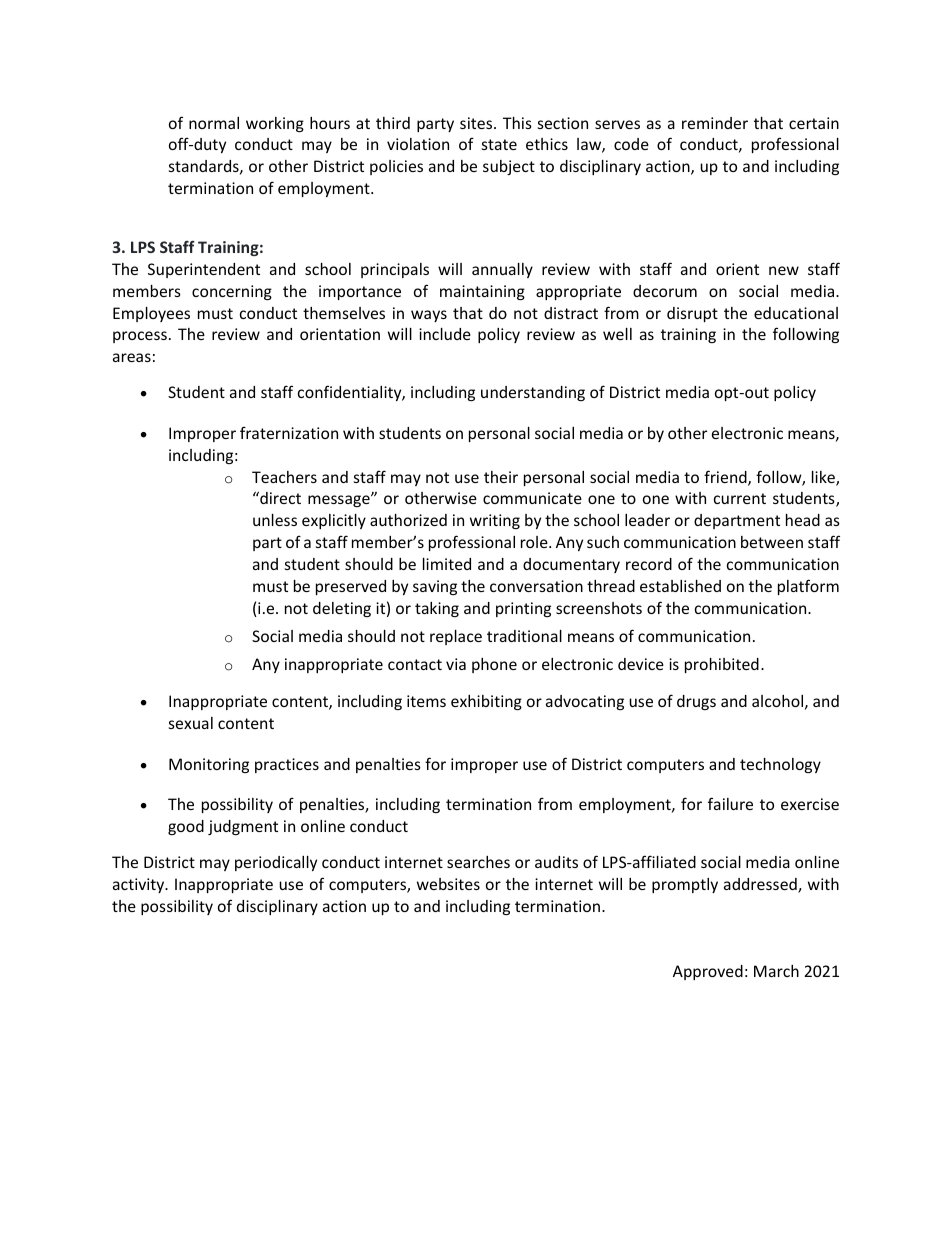 This screenshot has width=952, height=1233. I want to click on searches, so click(478, 862).
